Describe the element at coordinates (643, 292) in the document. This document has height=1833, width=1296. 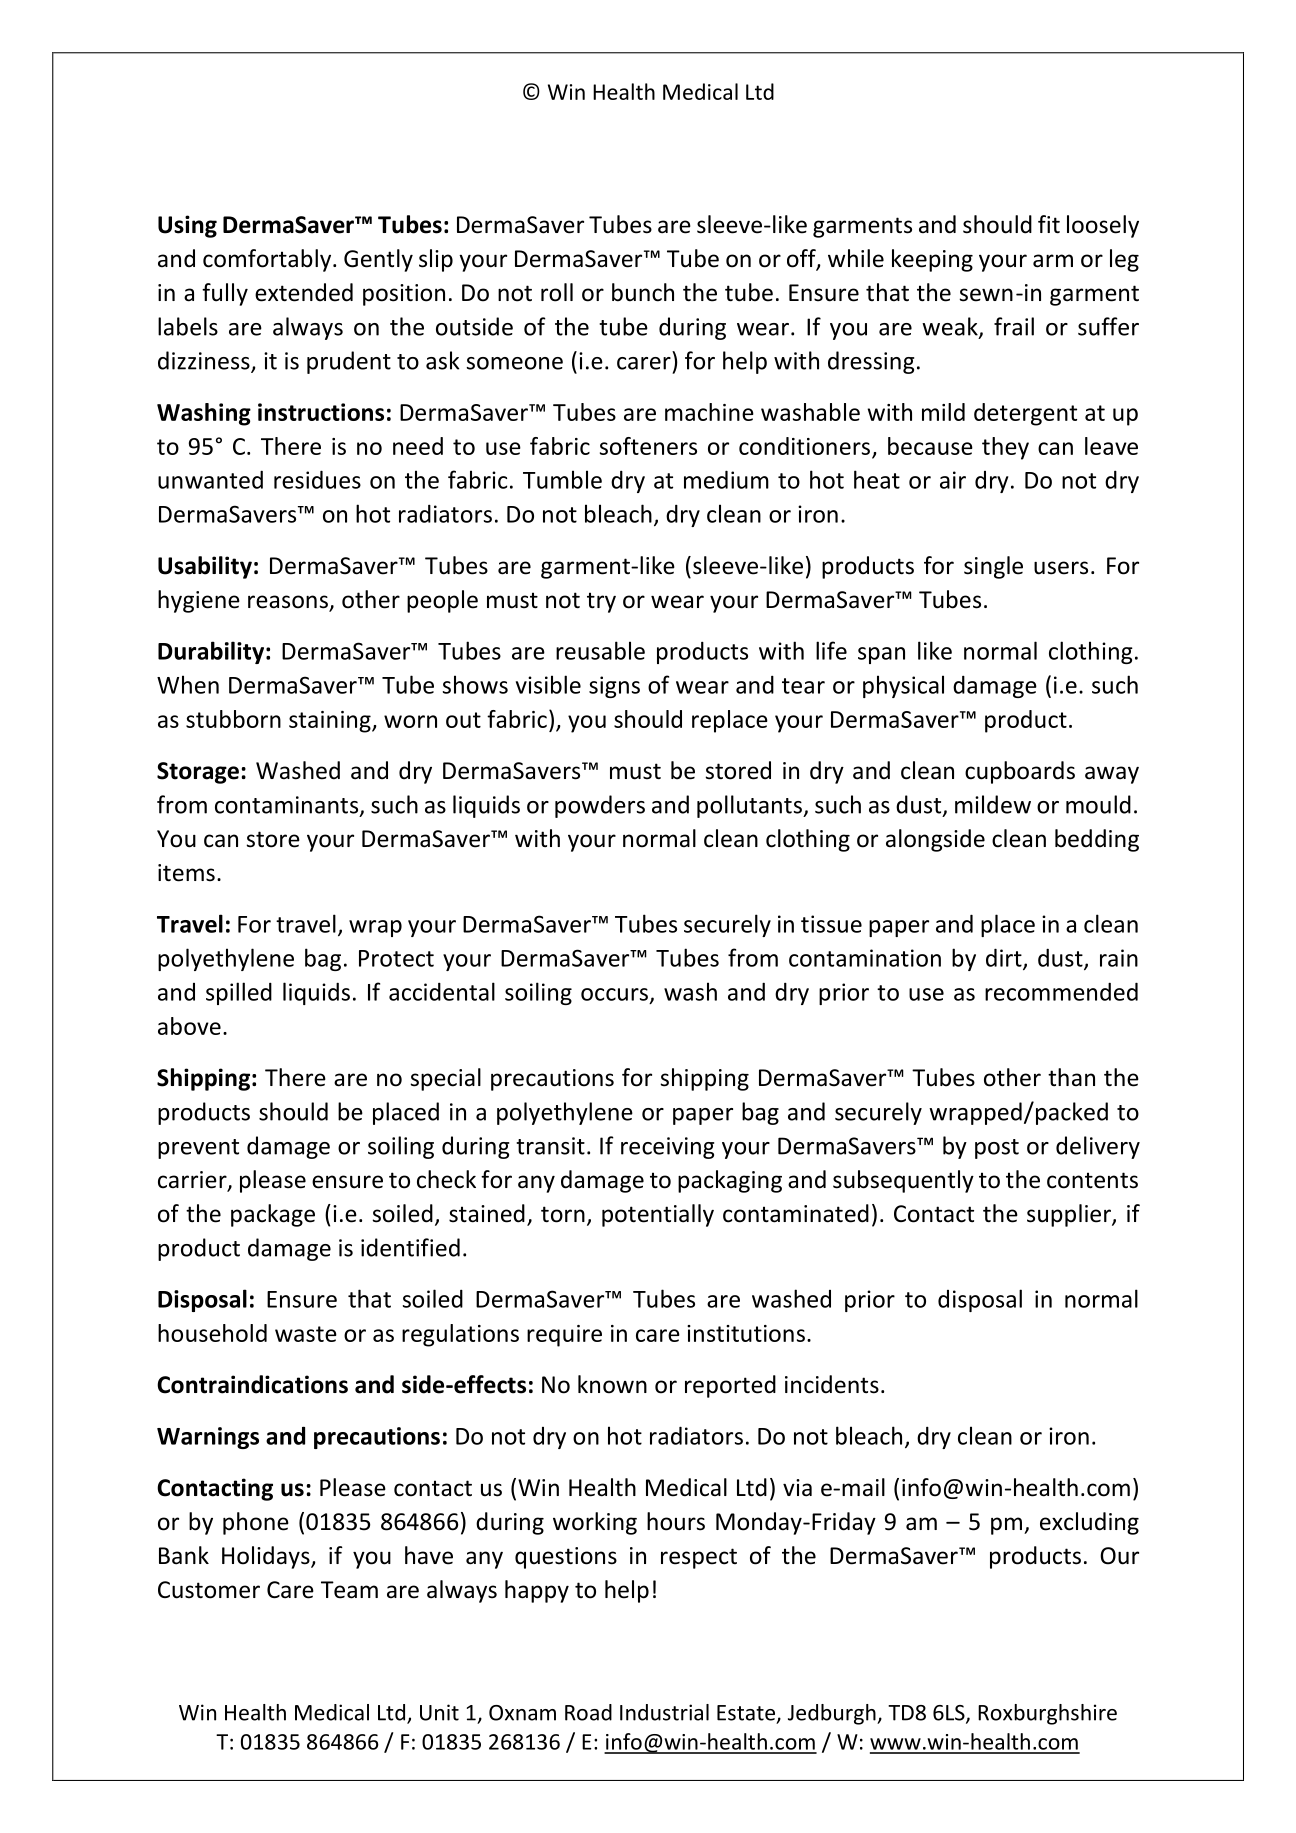
I see `bunch` at that location.
